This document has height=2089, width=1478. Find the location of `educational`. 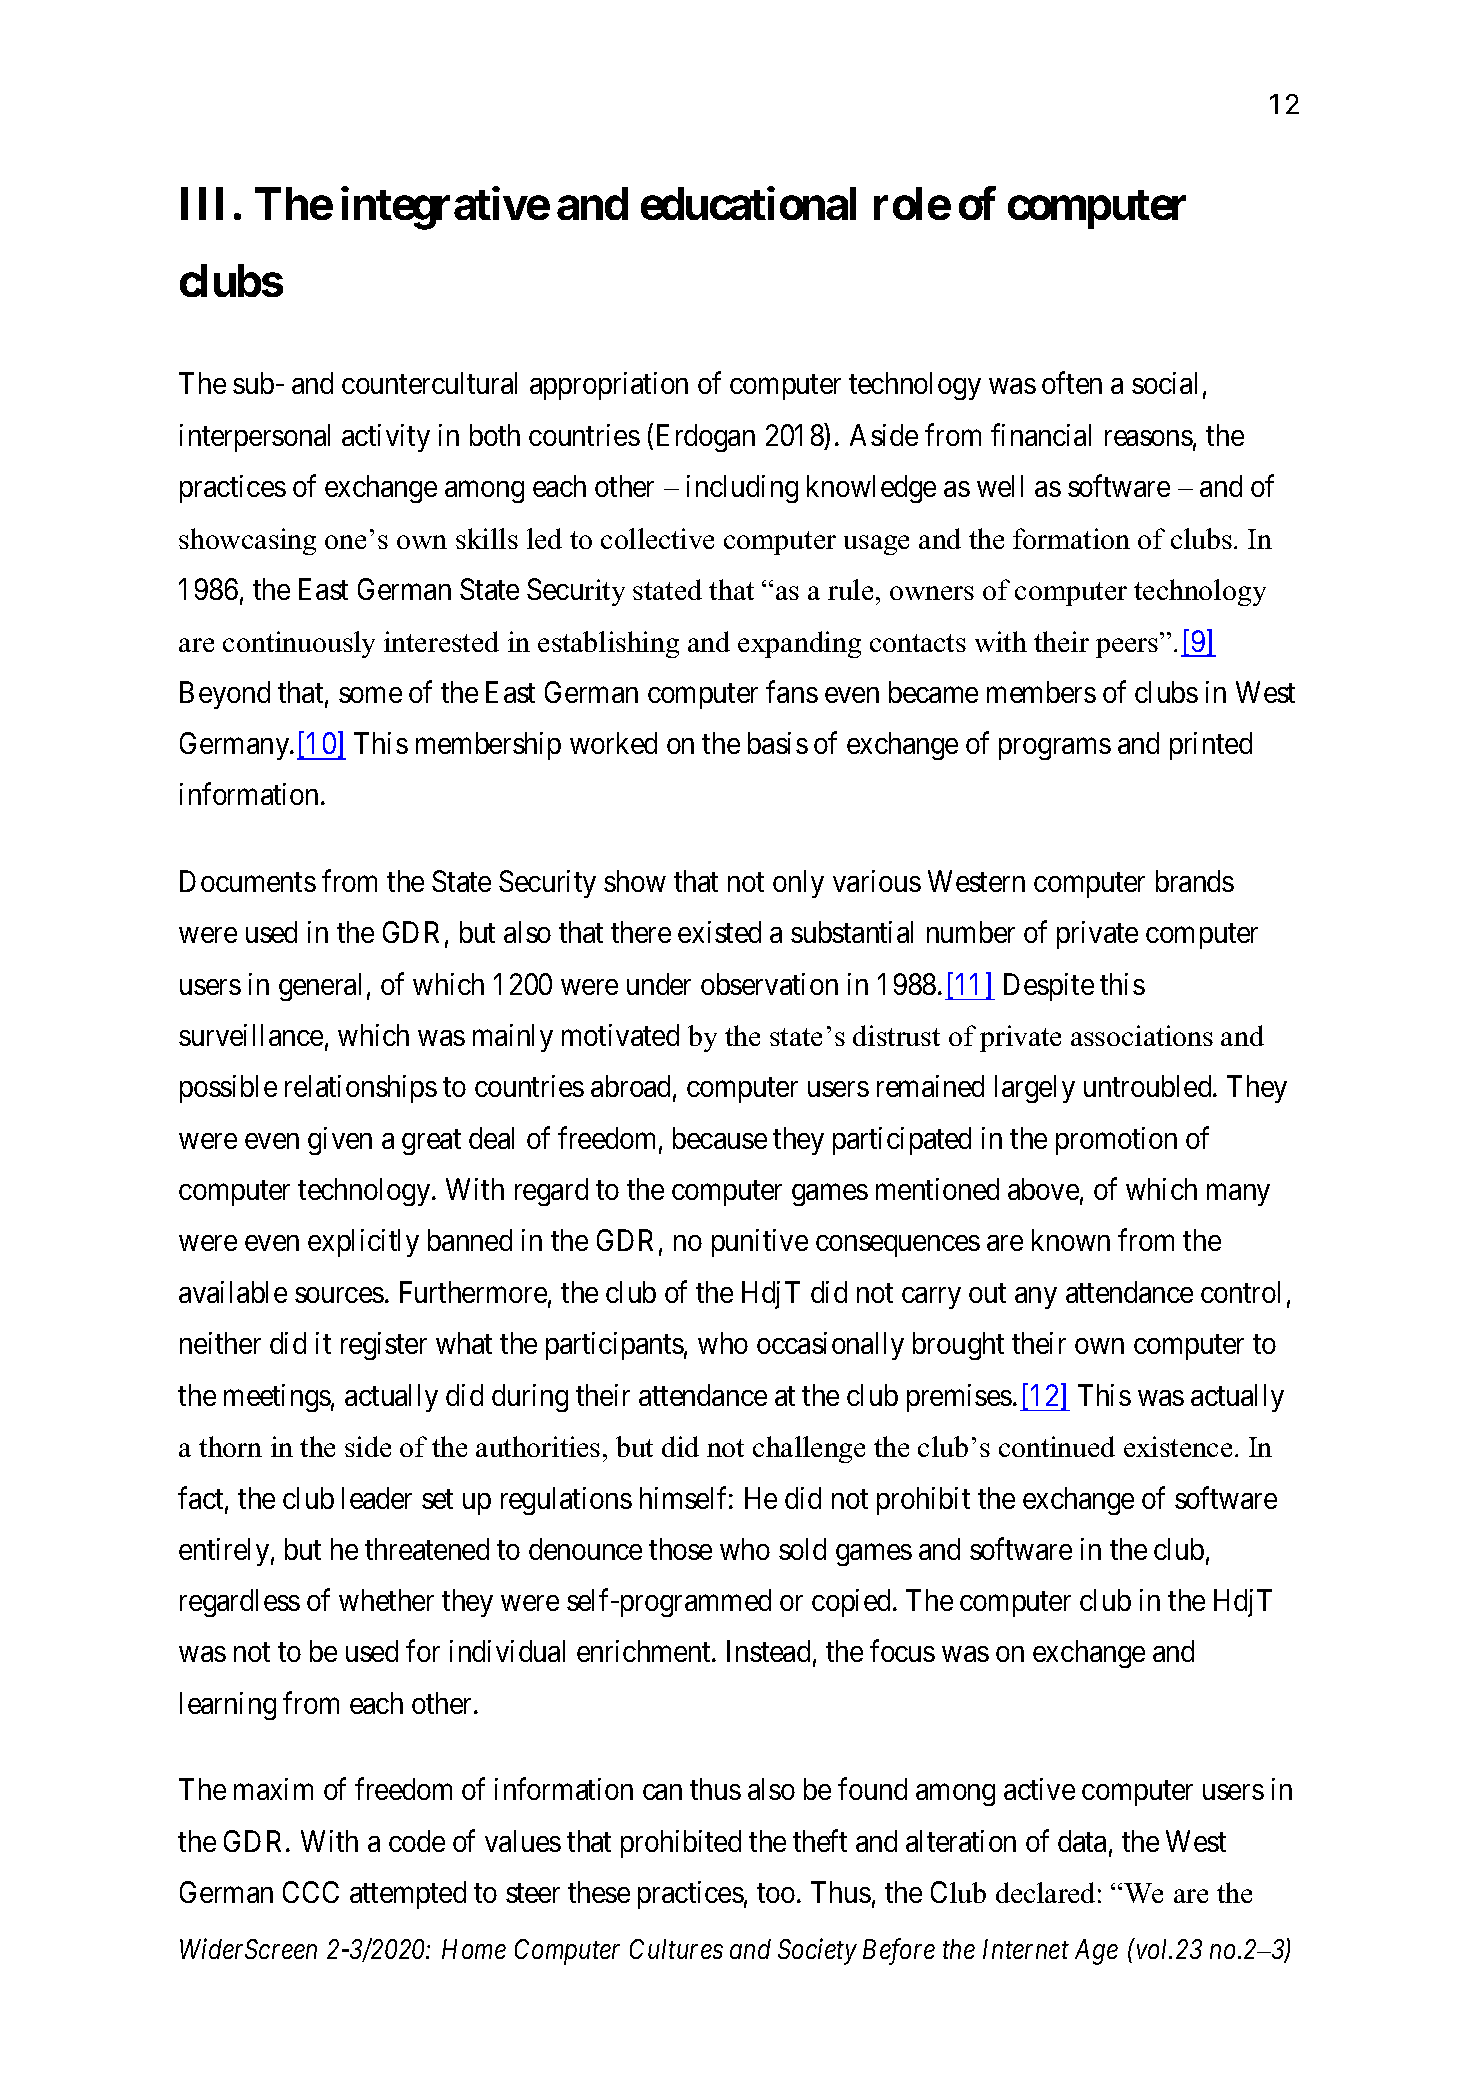

educational is located at coordinates (748, 203).
